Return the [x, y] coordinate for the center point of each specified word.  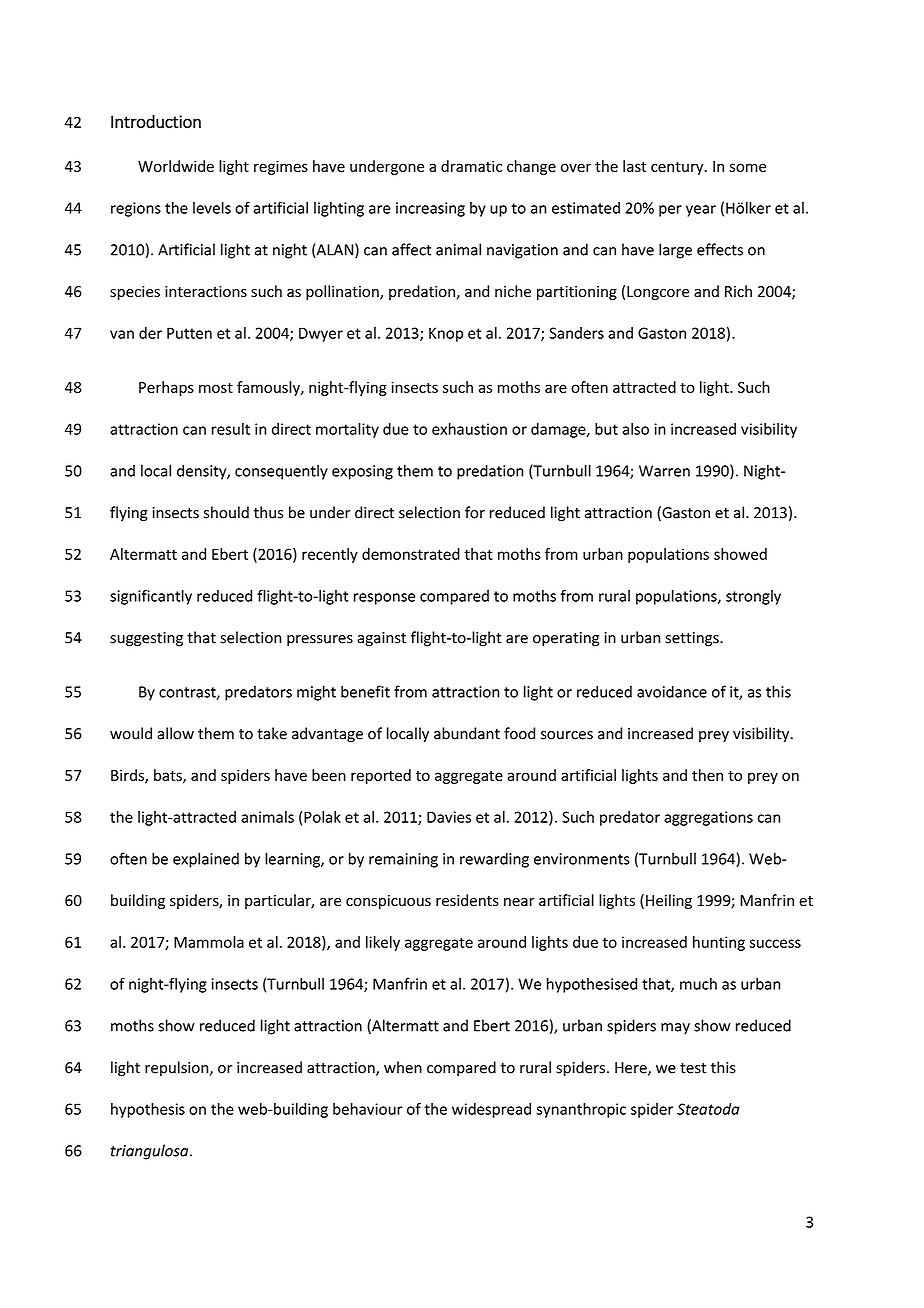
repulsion [178, 1068]
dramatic [471, 166]
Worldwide [176, 166]
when [403, 1067]
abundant [467, 733]
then [707, 775]
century [678, 168]
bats [169, 776]
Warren [664, 471]
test [693, 1068]
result [231, 429]
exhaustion [469, 429]
